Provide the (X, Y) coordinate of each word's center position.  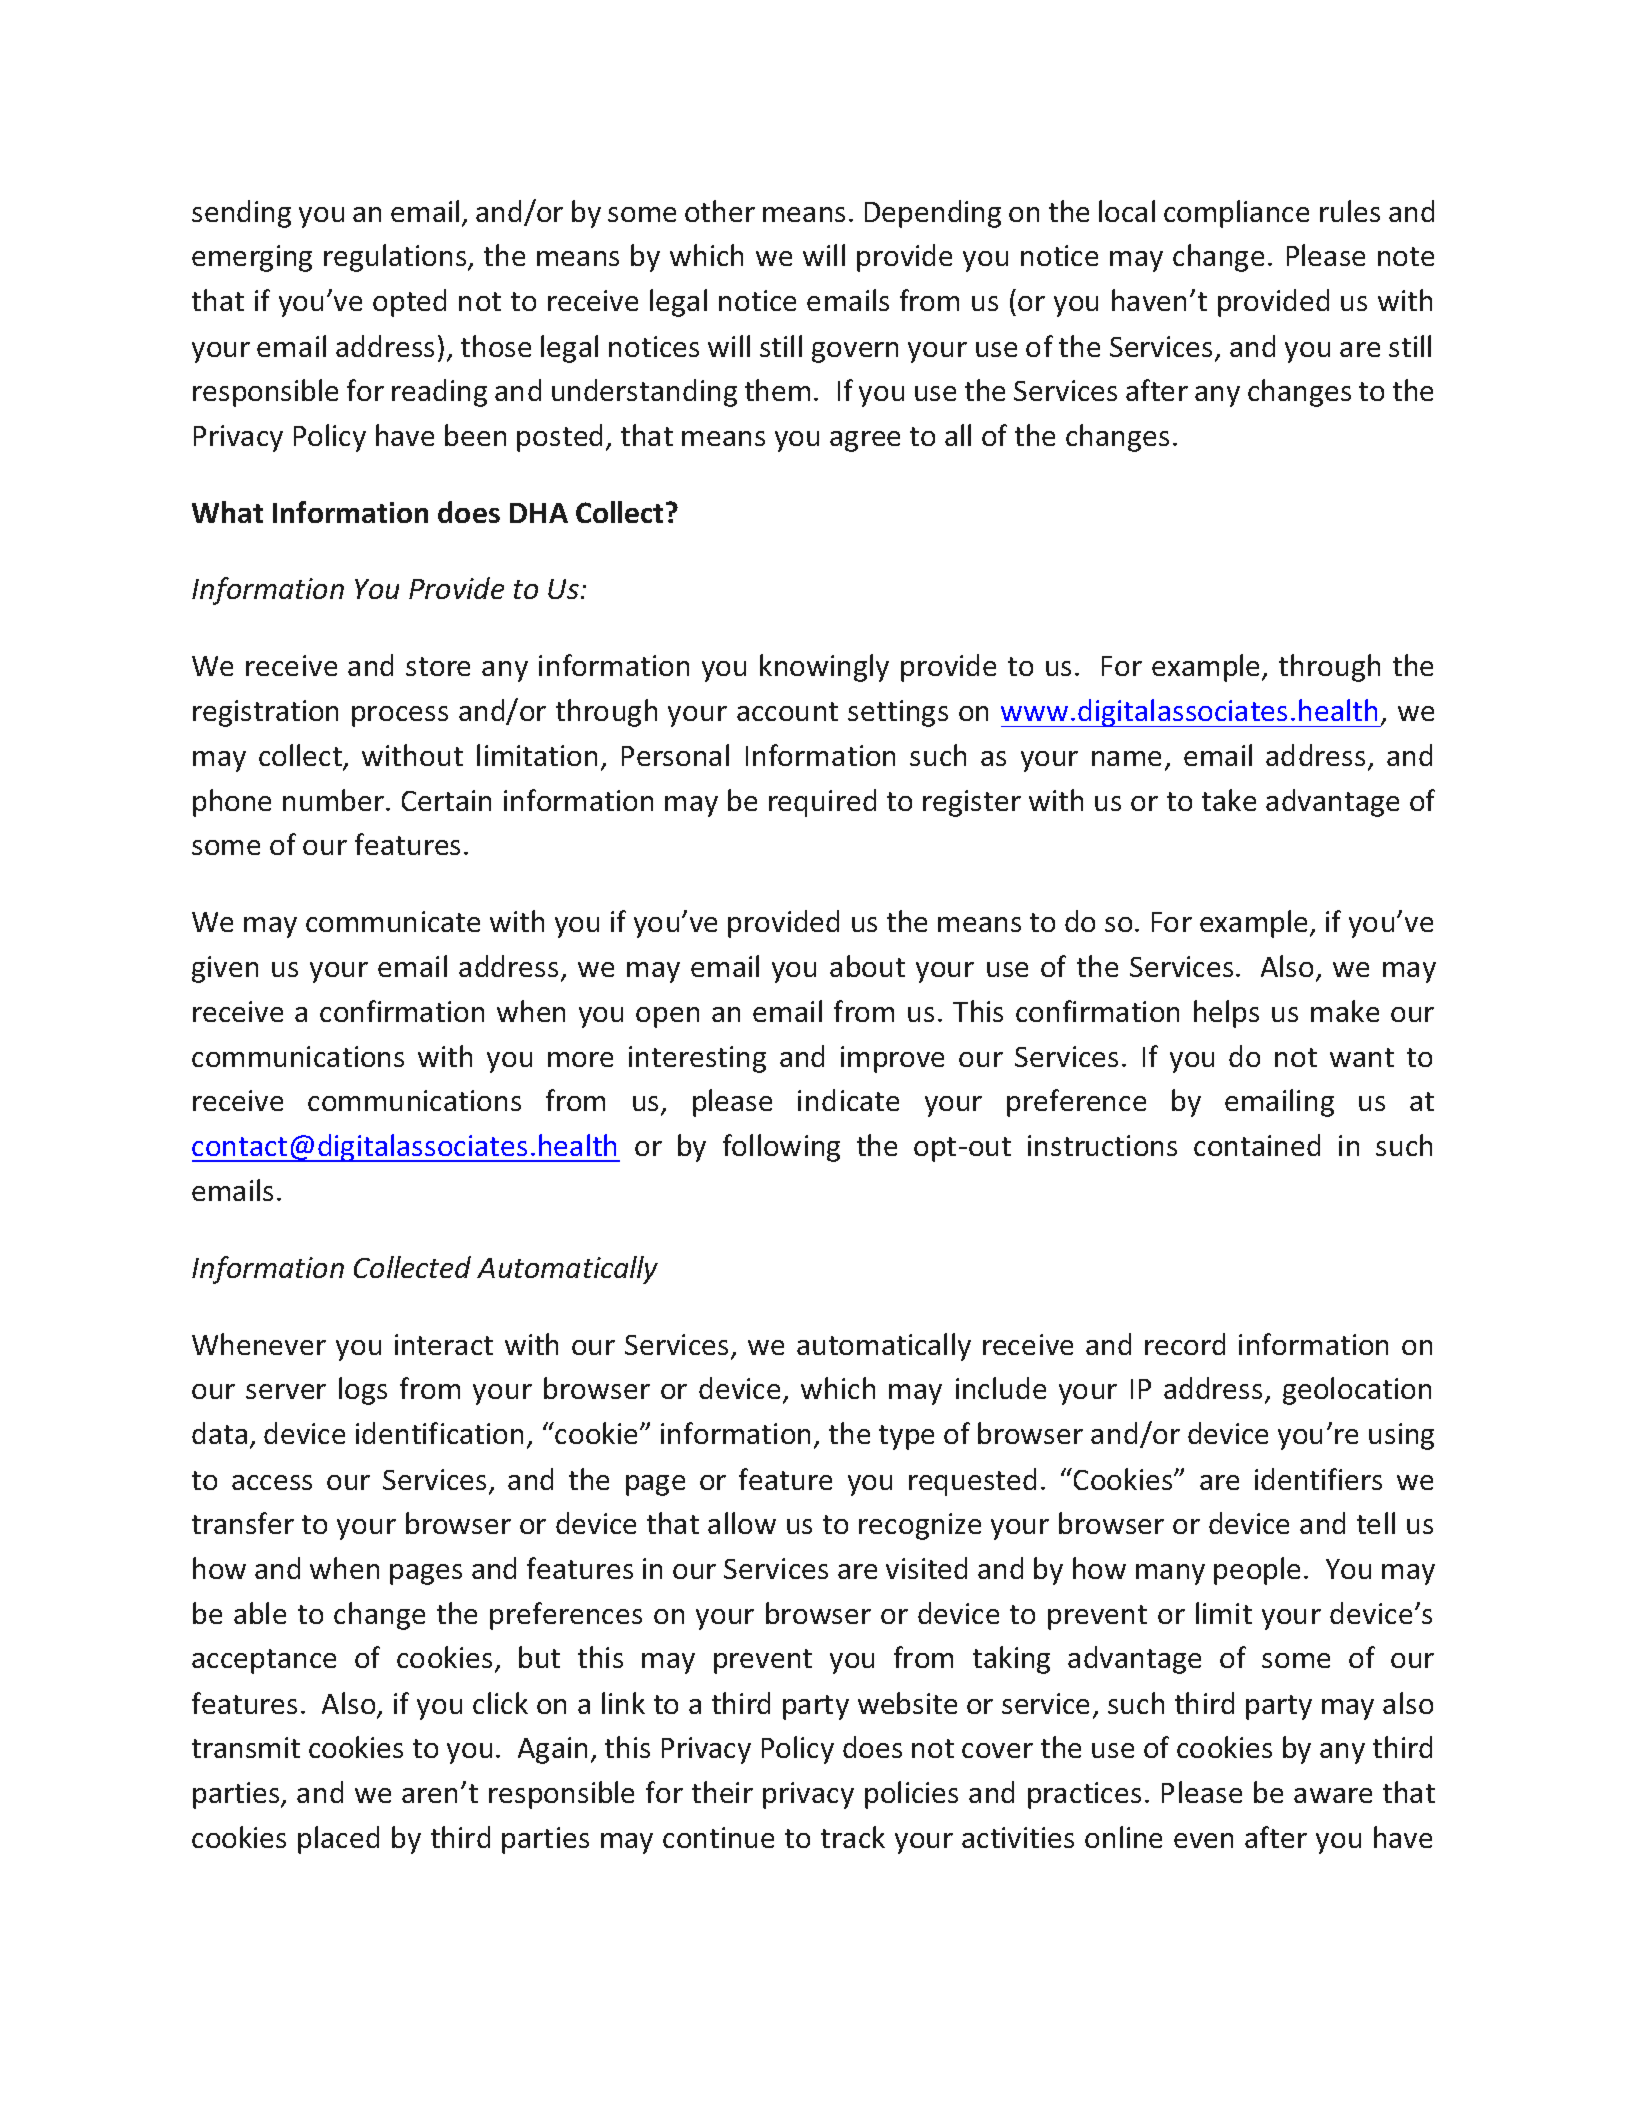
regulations (396, 258)
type (906, 1437)
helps (1226, 1014)
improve (892, 1059)
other (720, 211)
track (853, 1837)
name (1126, 758)
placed (338, 1840)
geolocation (1357, 1391)
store (438, 666)
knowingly (824, 668)
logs (363, 1391)
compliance (1236, 214)
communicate (393, 921)
